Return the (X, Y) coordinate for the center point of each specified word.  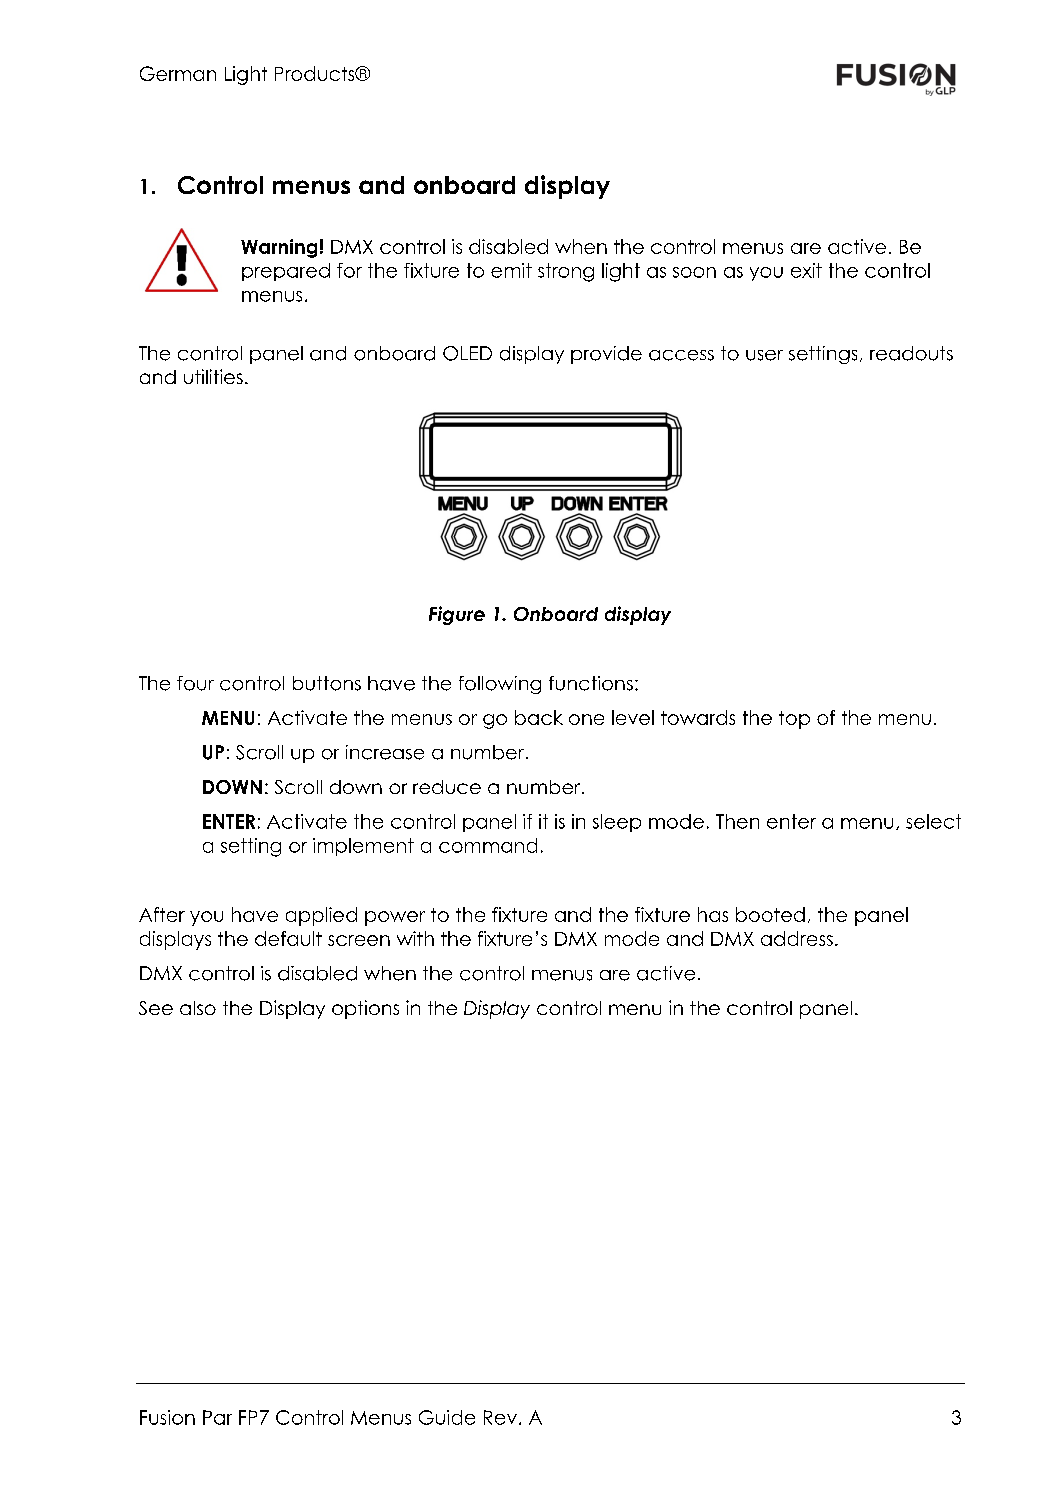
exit (806, 270)
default (288, 938)
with (415, 938)
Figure (457, 615)
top (794, 720)
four (195, 683)
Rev (500, 1417)
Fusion (167, 1417)
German (178, 73)
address (797, 938)
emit (511, 270)
